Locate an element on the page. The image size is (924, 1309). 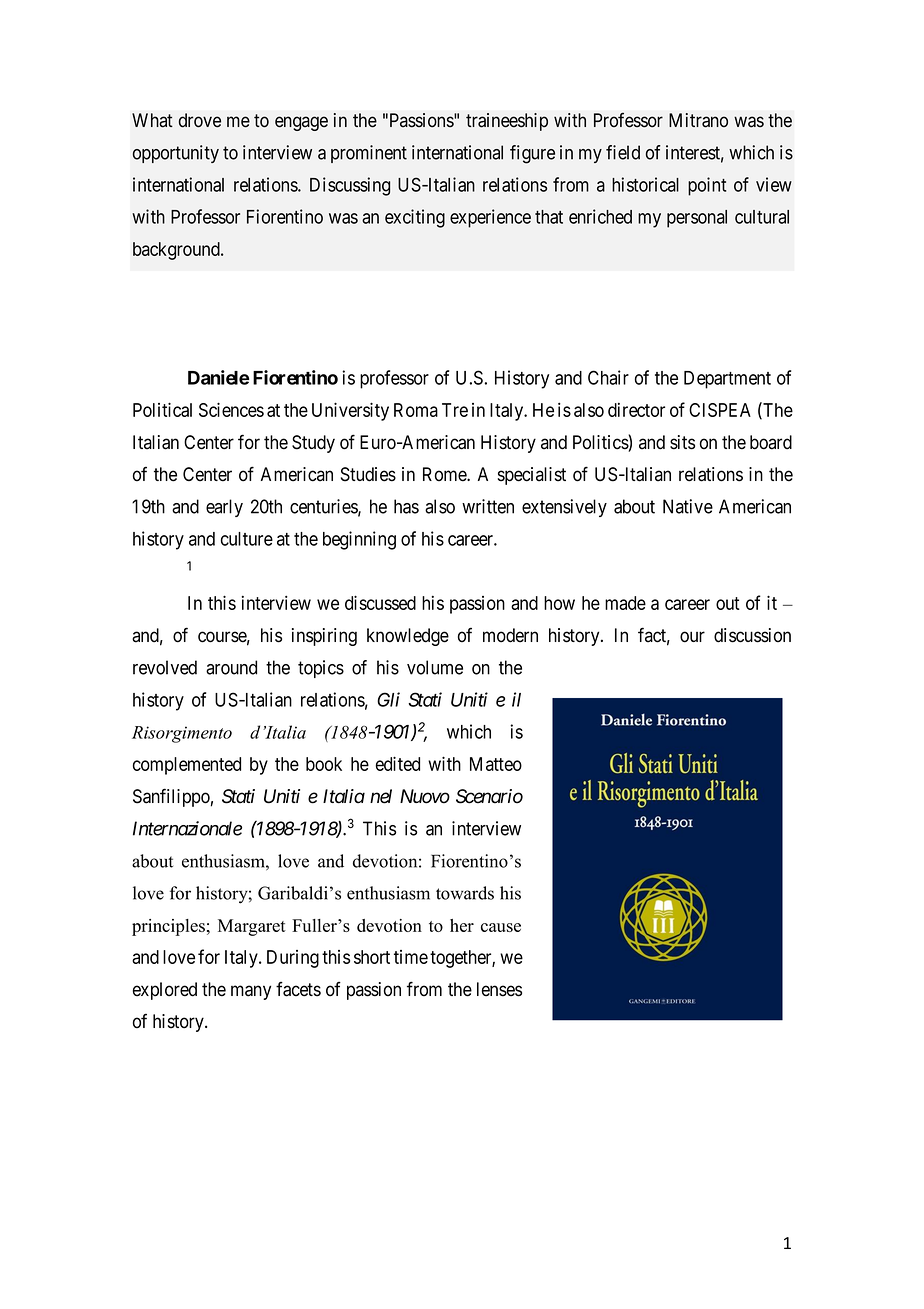
drove is located at coordinates (200, 120).
